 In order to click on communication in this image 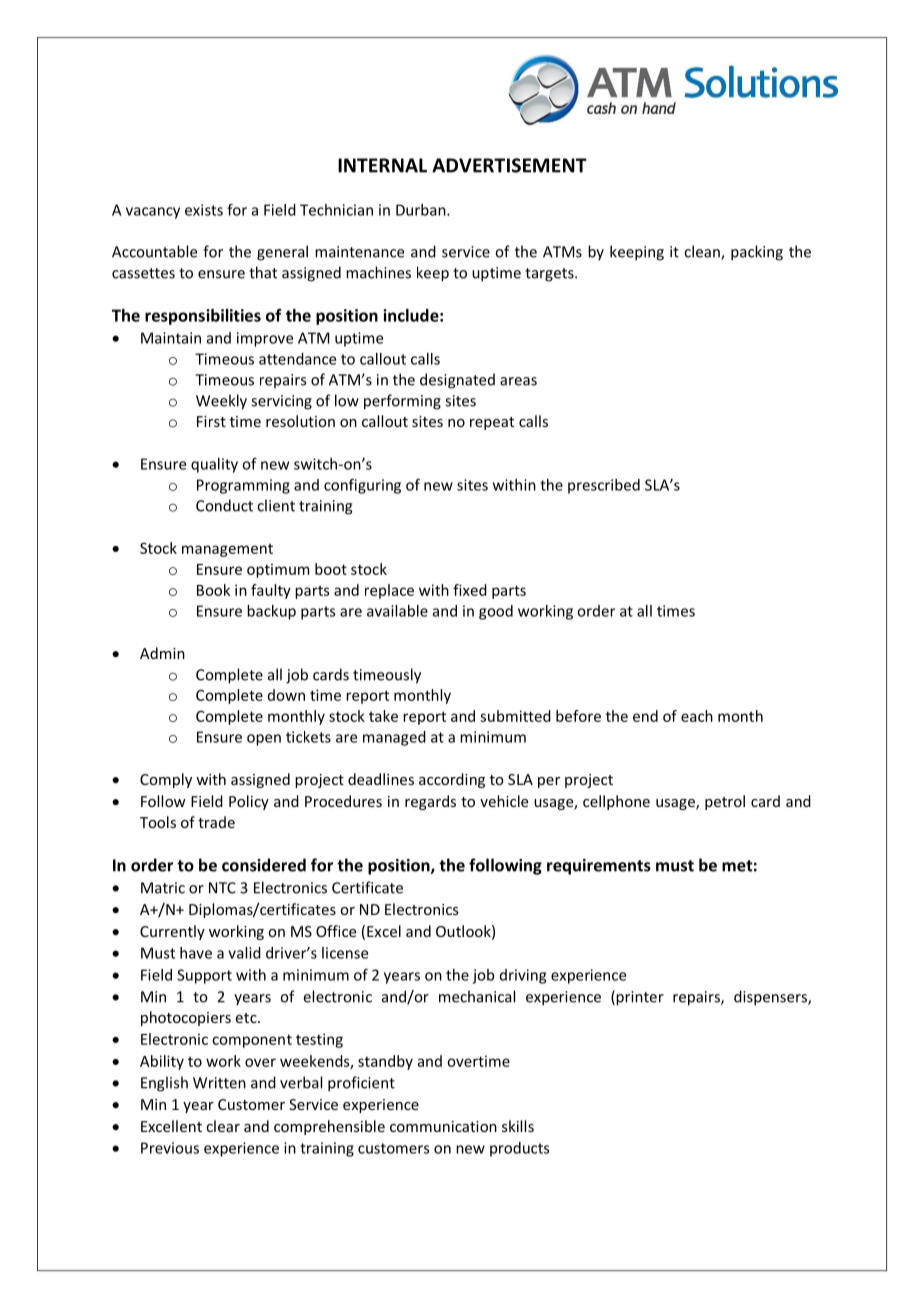, I will do `click(443, 1126)`.
